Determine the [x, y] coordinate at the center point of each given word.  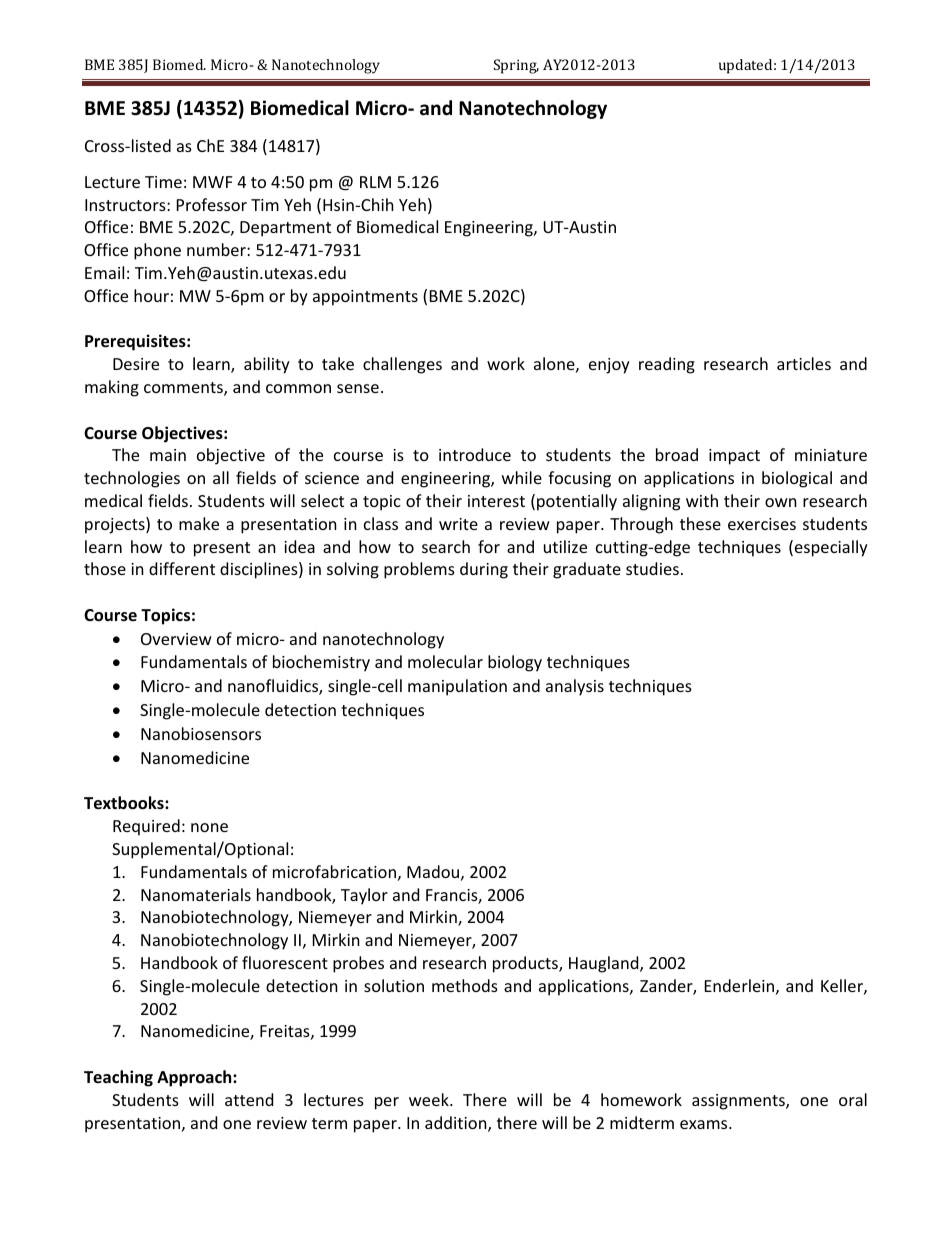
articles [804, 363]
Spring [516, 66]
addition [457, 1124]
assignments [739, 1102]
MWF [212, 182]
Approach [195, 1078]
